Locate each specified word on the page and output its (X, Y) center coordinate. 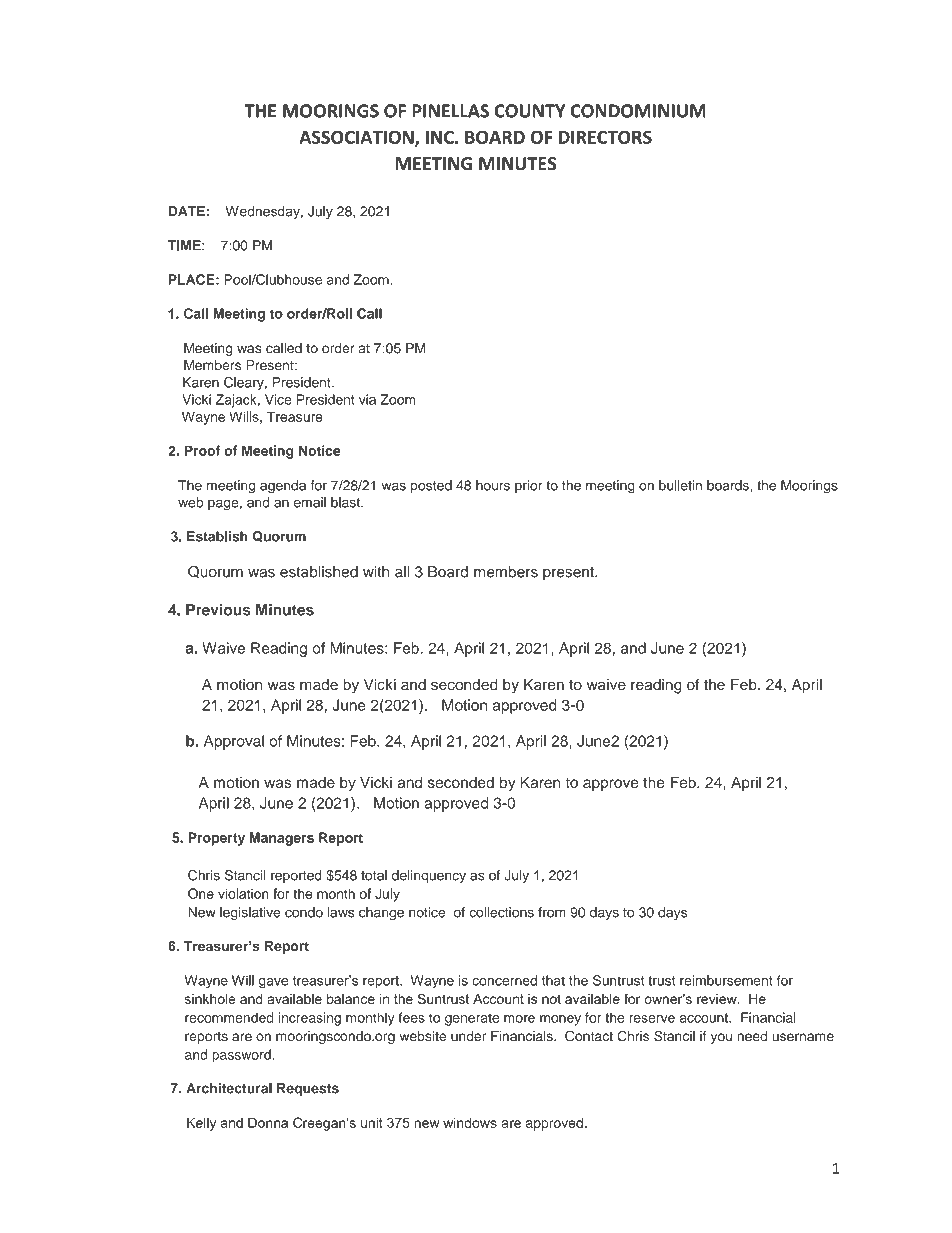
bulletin (680, 485)
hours (493, 485)
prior (529, 486)
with (376, 572)
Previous (218, 610)
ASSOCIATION (357, 138)
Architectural (229, 1088)
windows (470, 1122)
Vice (278, 399)
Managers (281, 839)
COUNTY (530, 111)
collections (501, 912)
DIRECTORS (605, 137)
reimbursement (726, 980)
